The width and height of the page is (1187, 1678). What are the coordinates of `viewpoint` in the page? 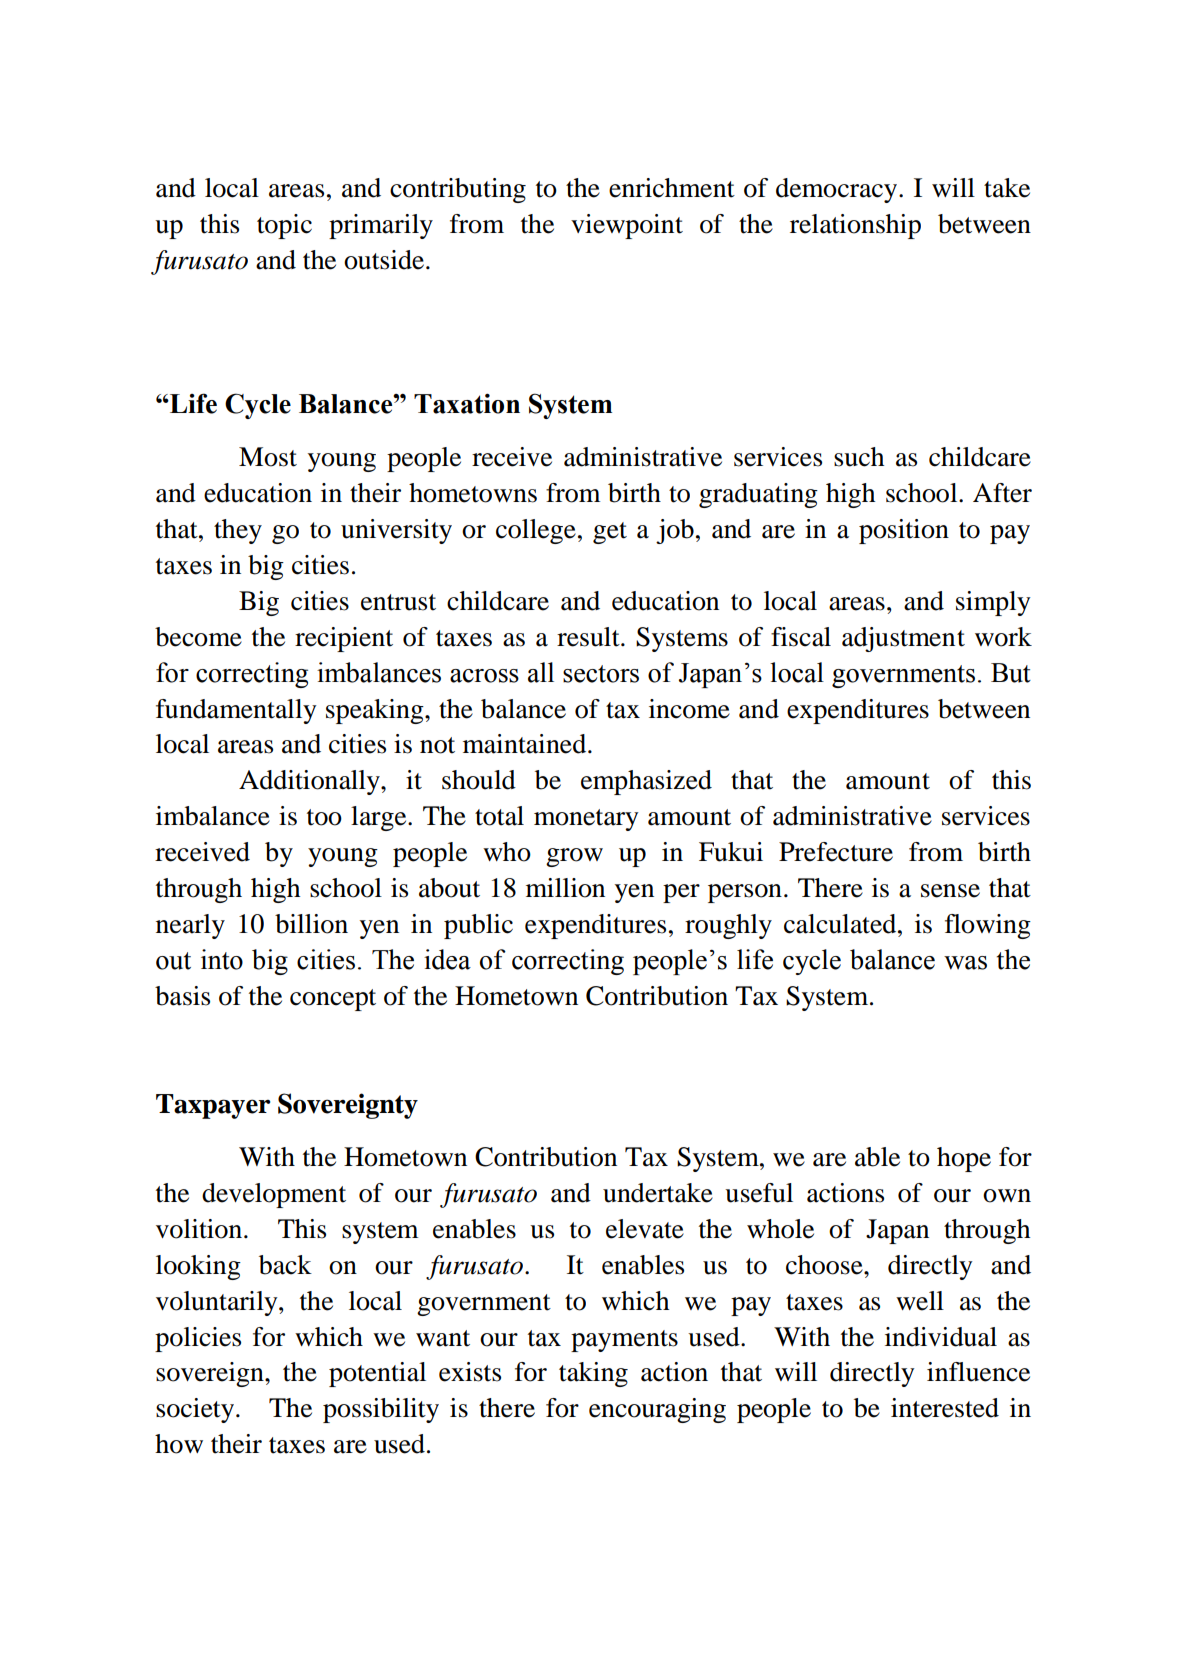 It's located at (627, 226).
